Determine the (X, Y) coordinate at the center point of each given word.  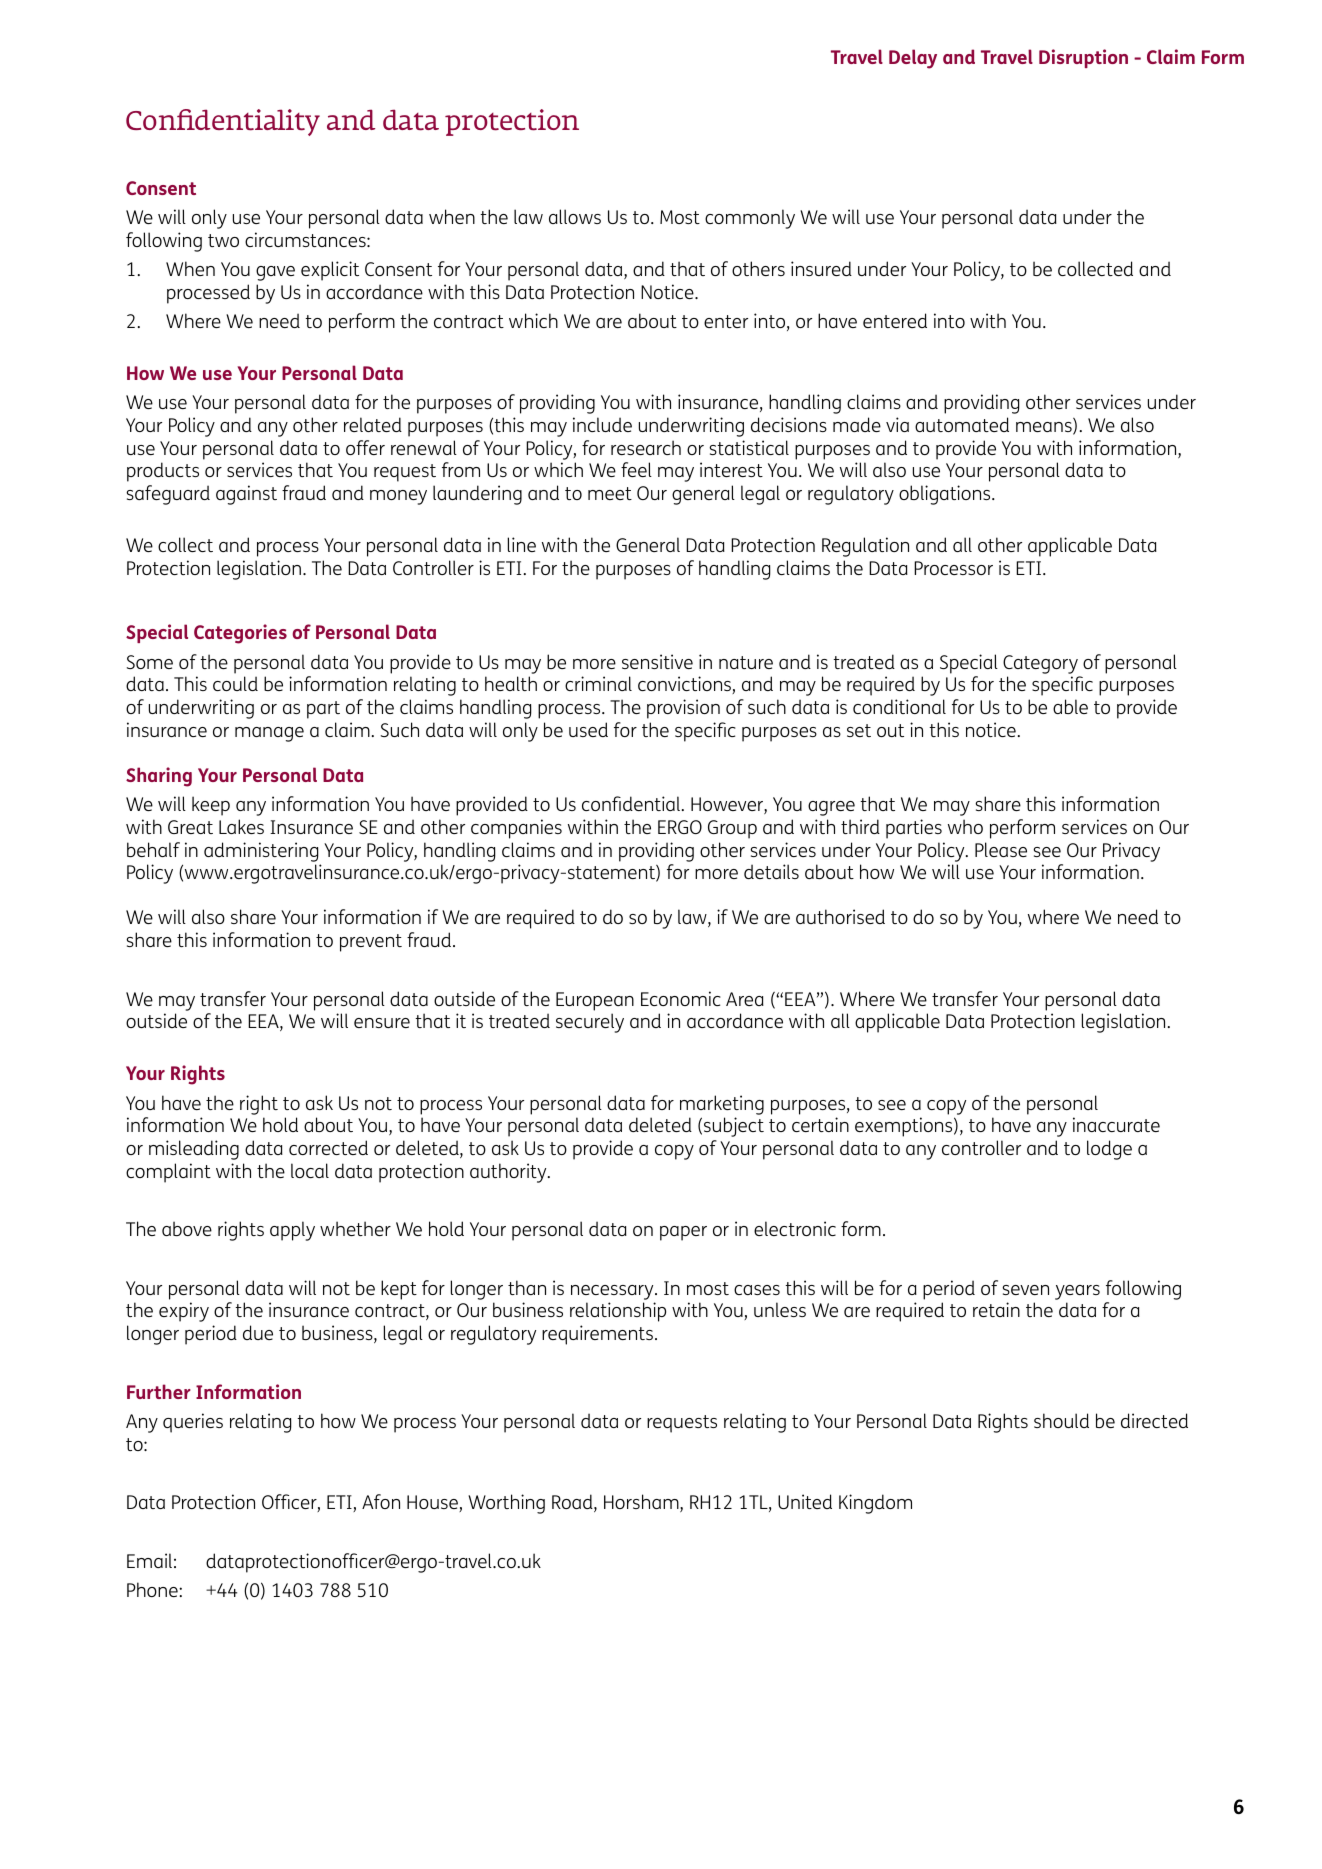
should (1061, 1420)
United (805, 1501)
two (223, 240)
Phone (153, 1589)
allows (575, 216)
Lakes (241, 826)
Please (1001, 849)
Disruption (1083, 58)
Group (732, 829)
